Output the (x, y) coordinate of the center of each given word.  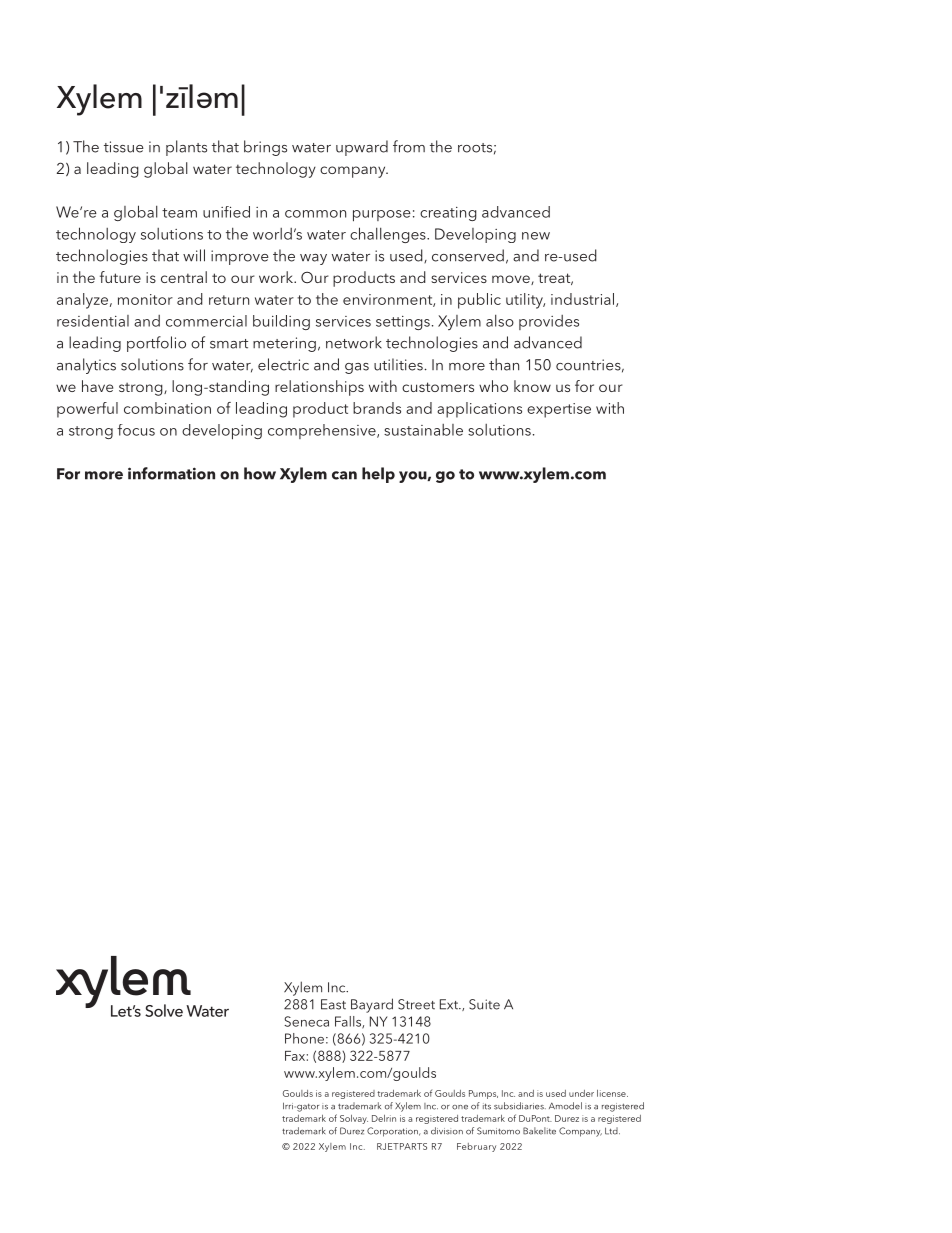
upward (362, 148)
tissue (124, 147)
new (536, 236)
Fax (295, 1056)
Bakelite (539, 1131)
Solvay (354, 1119)
